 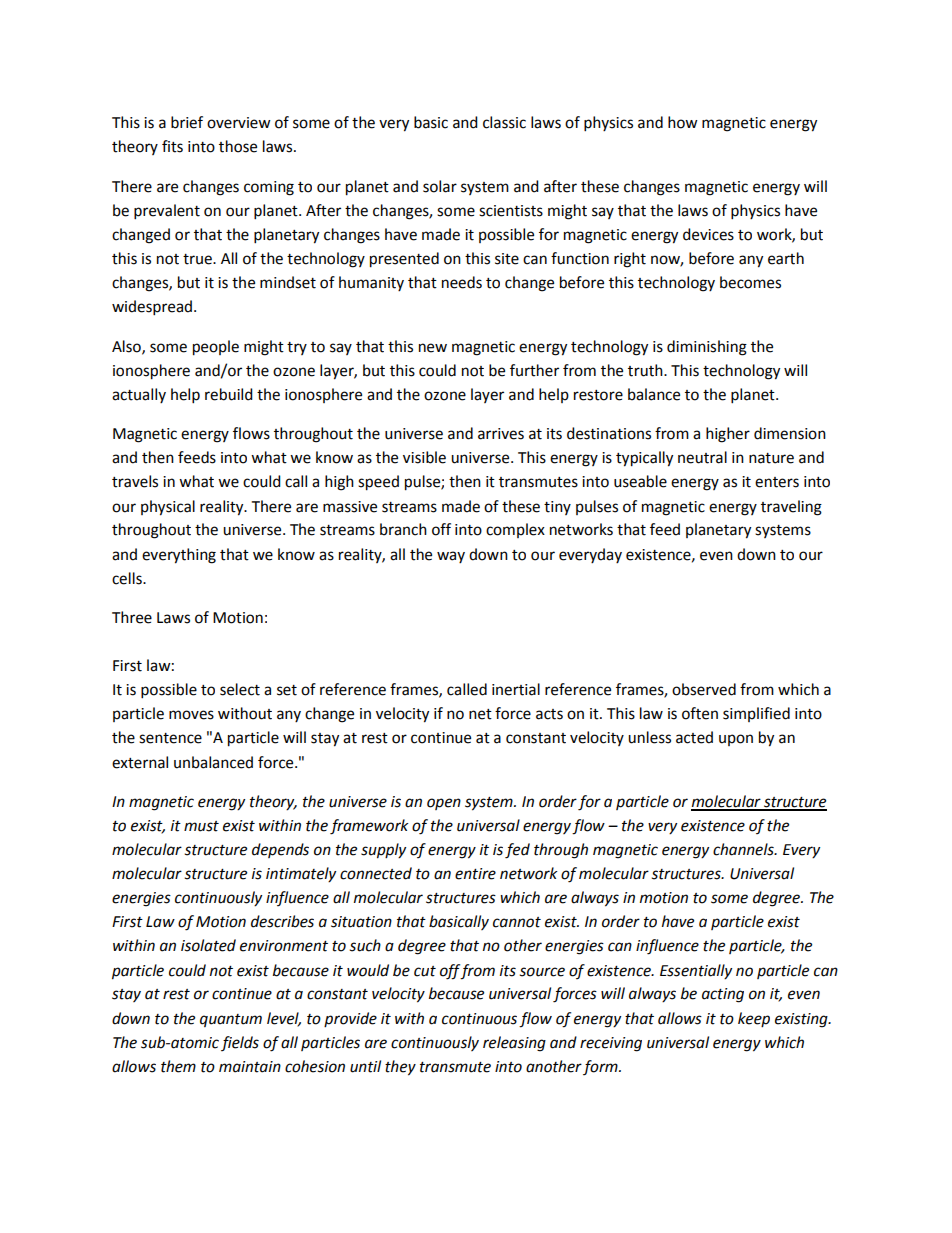 I want to click on those, so click(x=238, y=146).
